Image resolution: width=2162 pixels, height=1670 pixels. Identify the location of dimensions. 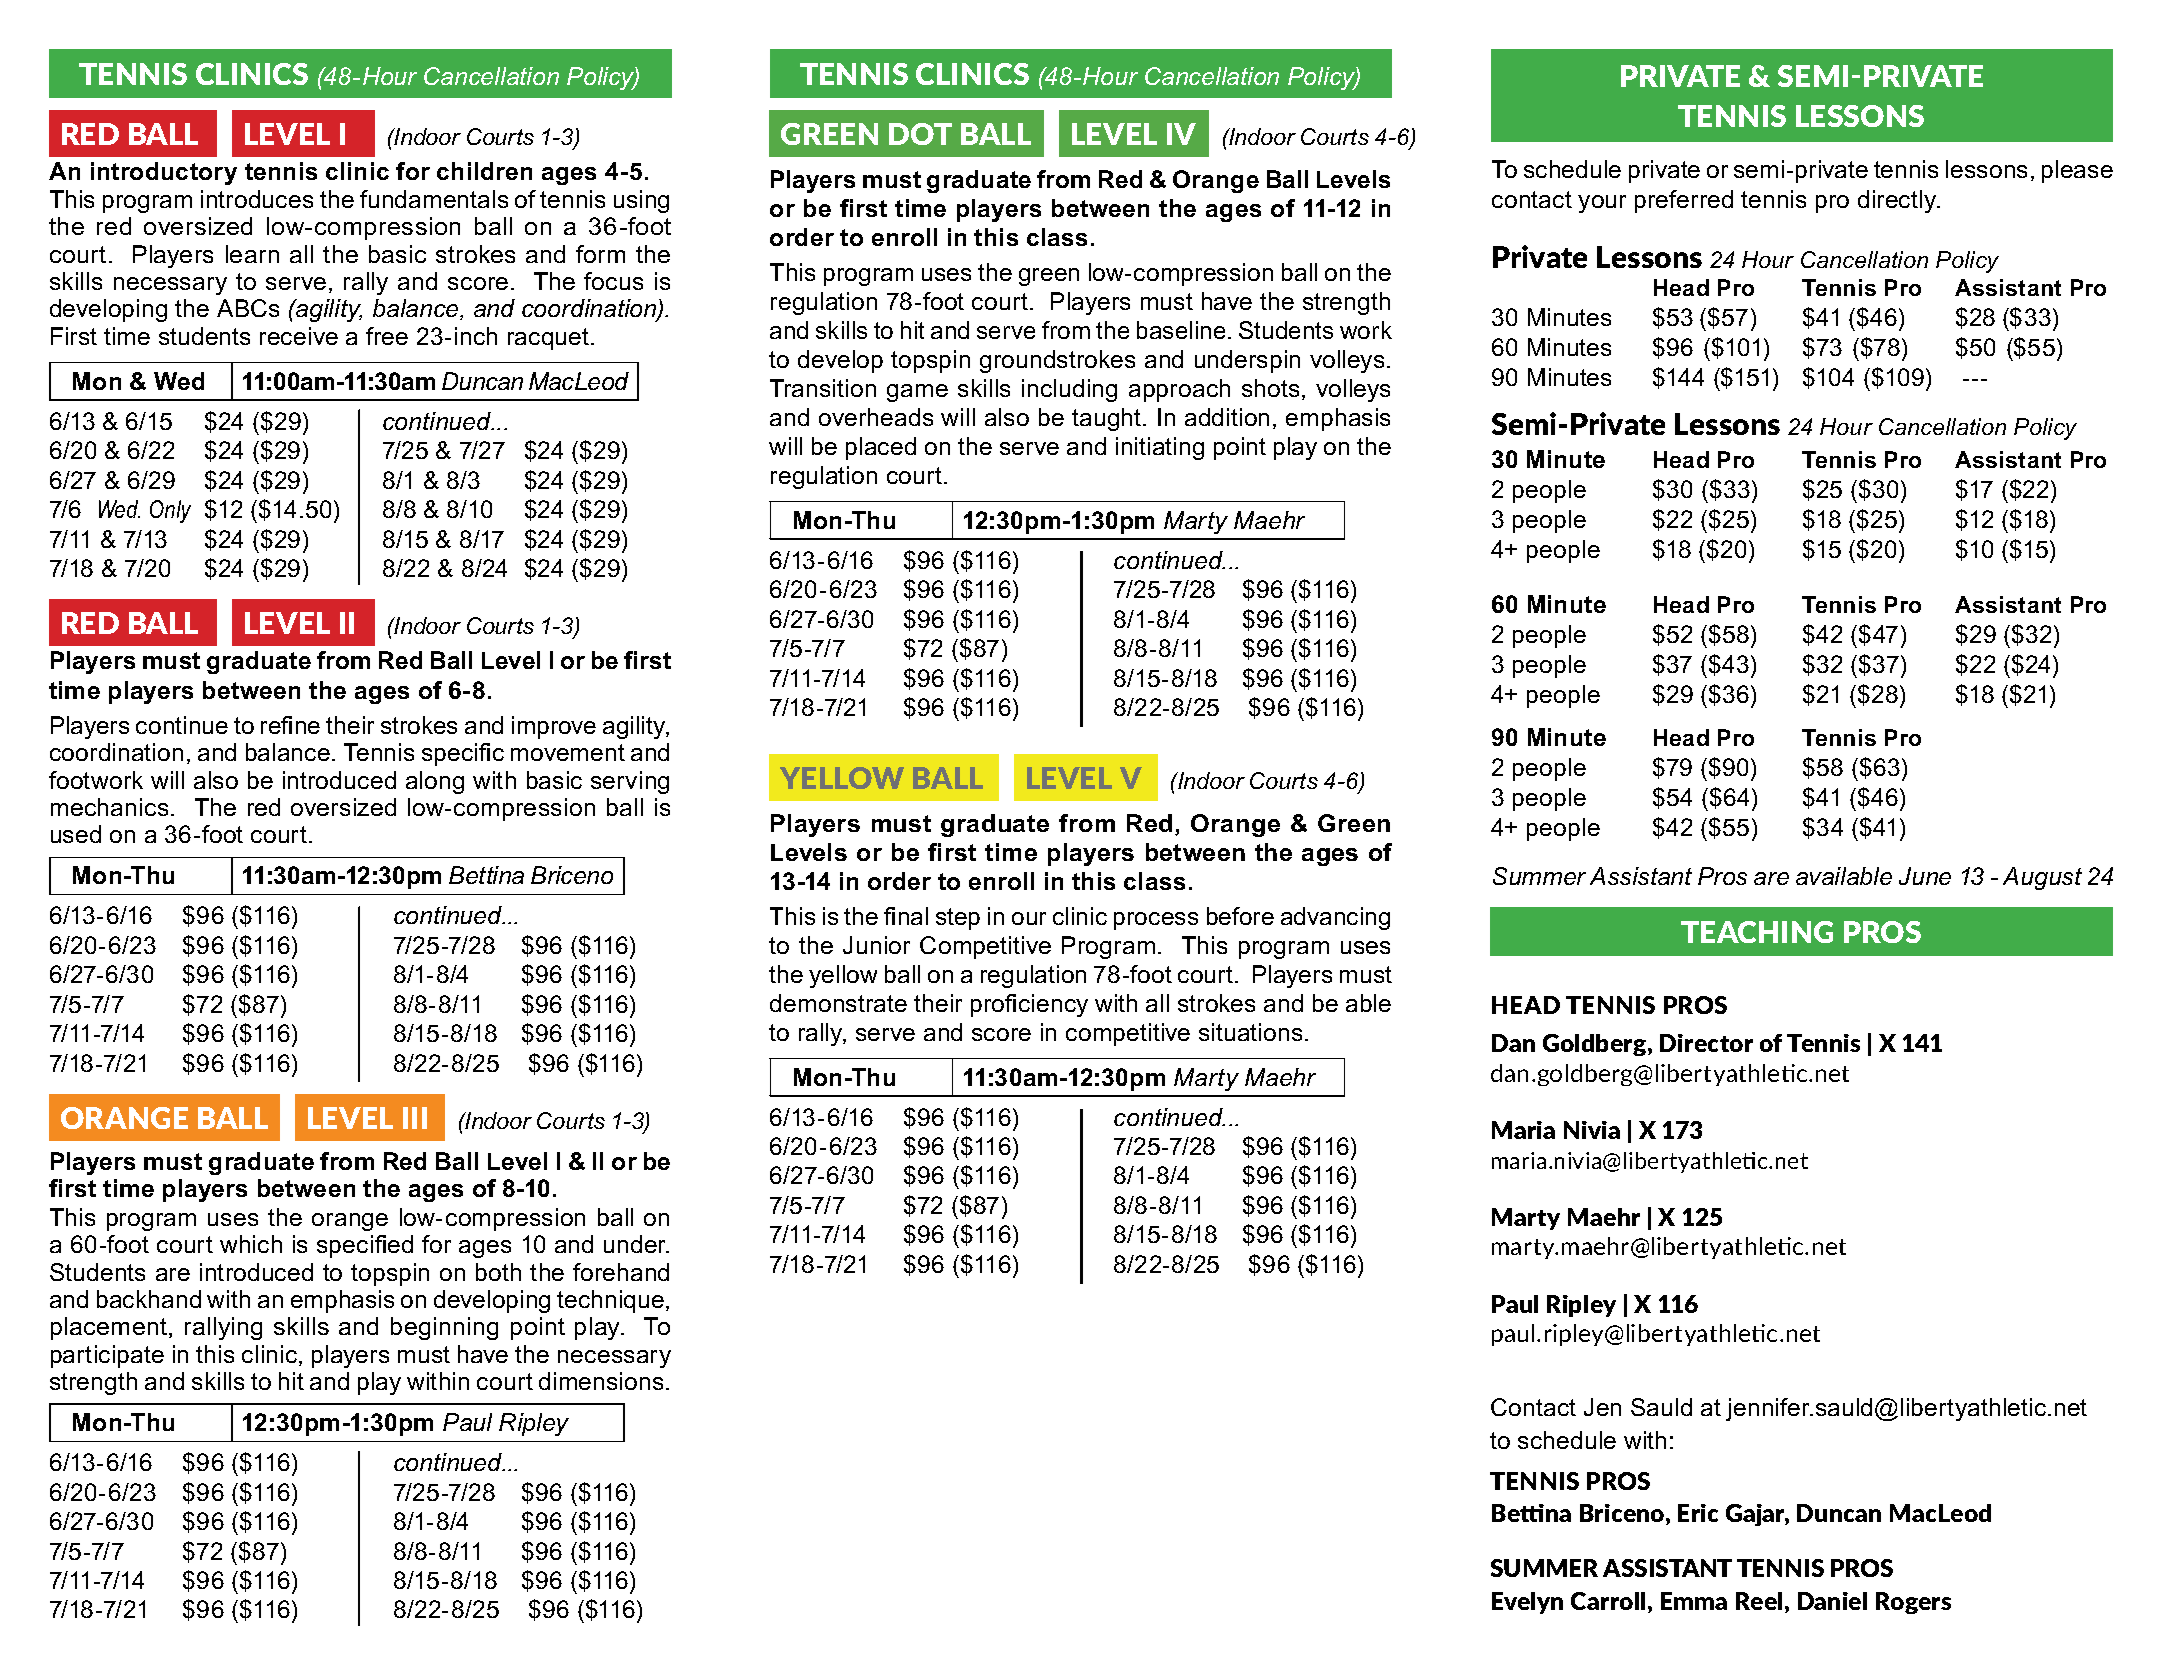
(601, 1381).
